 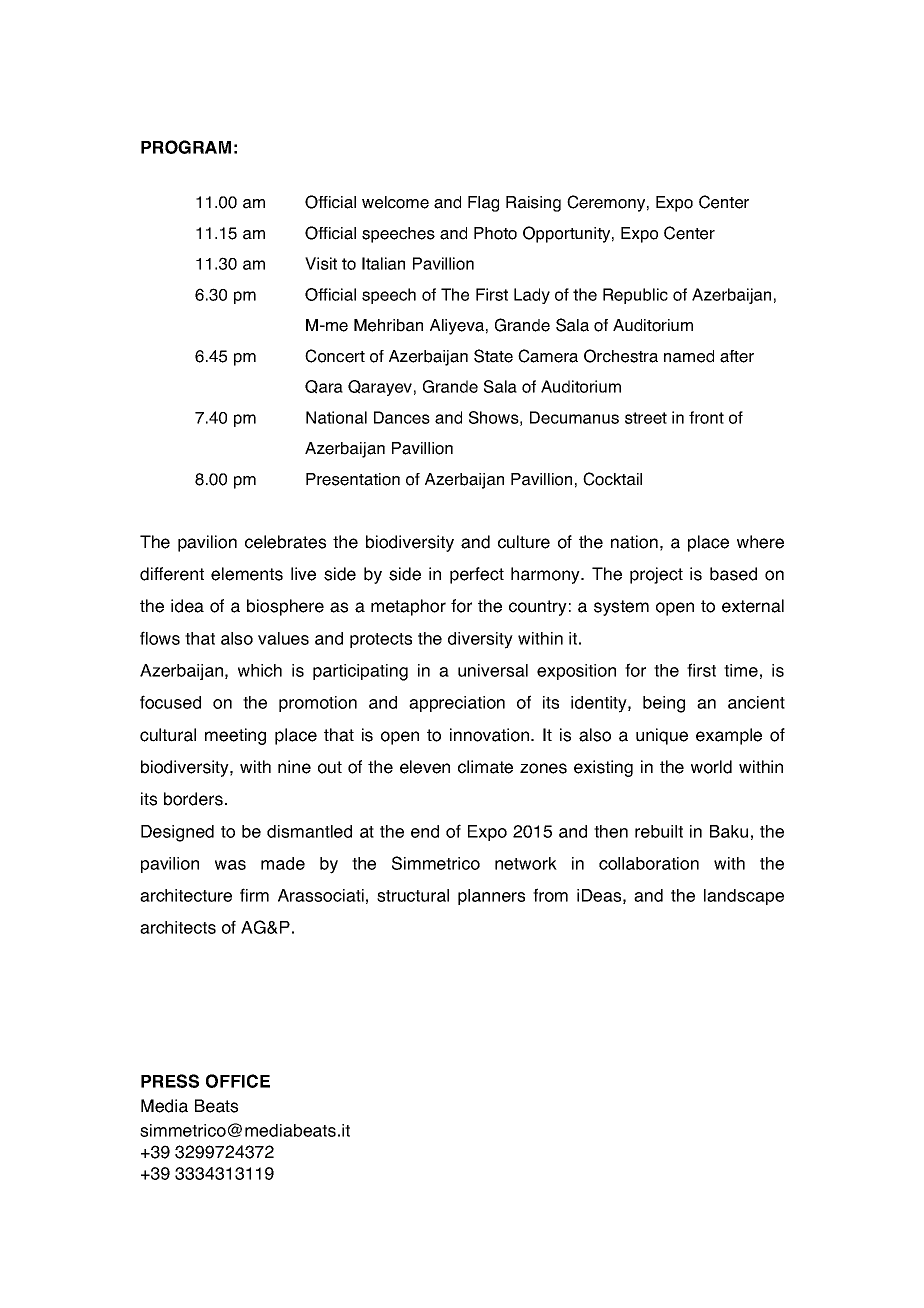 What do you see at coordinates (247, 574) in the screenshot?
I see `elements` at bounding box center [247, 574].
